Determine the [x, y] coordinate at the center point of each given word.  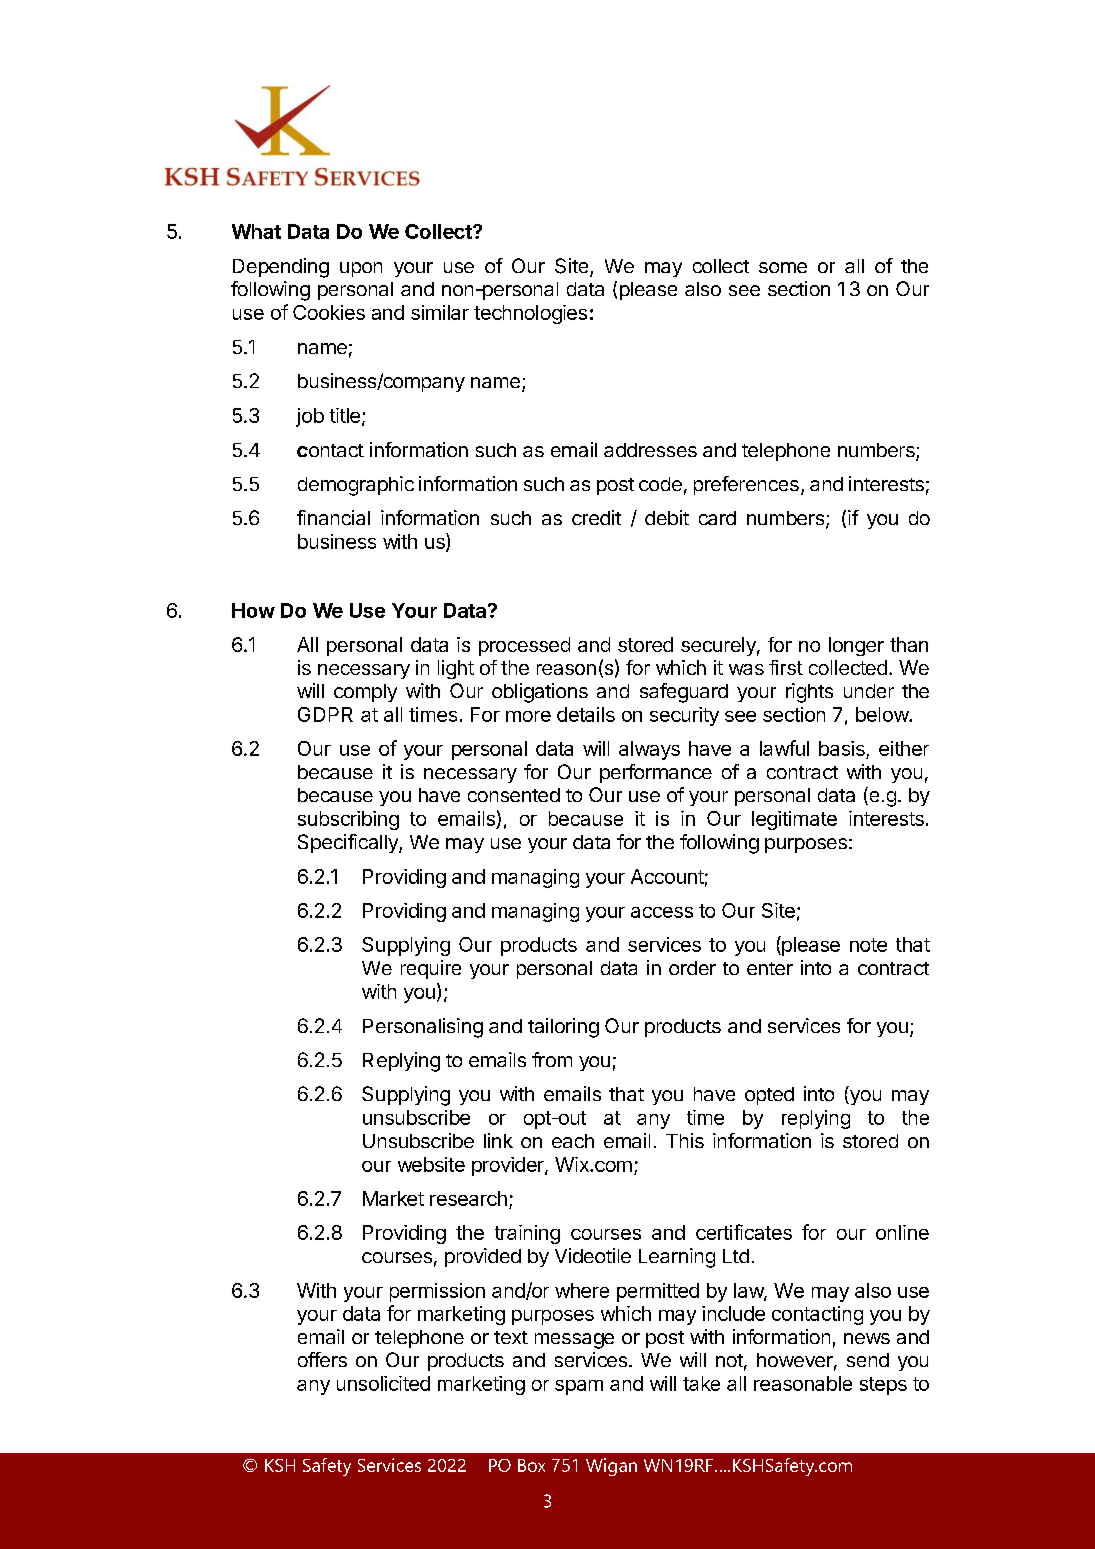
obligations [540, 693]
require [431, 969]
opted [769, 1096]
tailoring [563, 1028]
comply [365, 693]
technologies [530, 314]
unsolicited [383, 1383]
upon [361, 269]
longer [856, 646]
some [783, 267]
